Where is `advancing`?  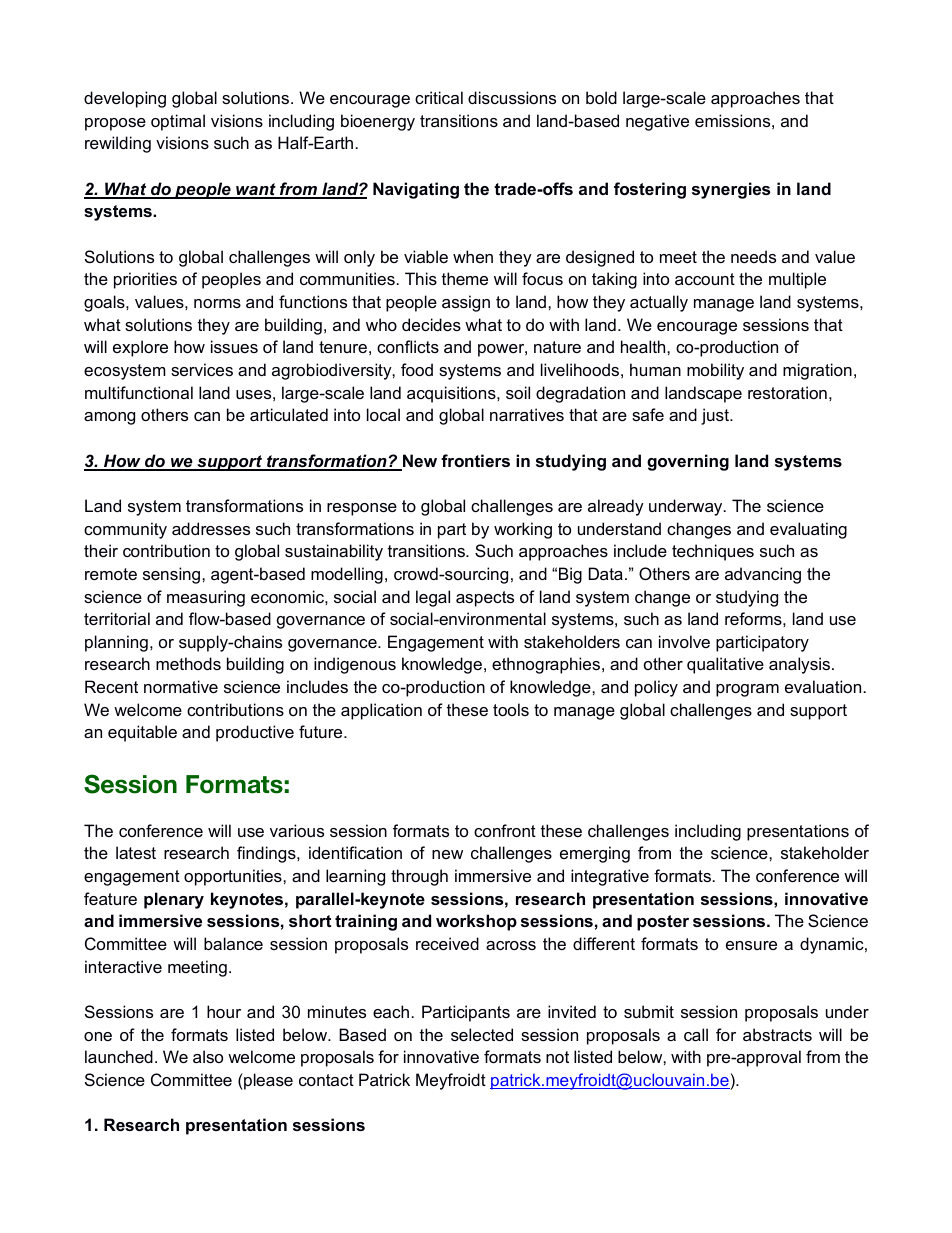 advancing is located at coordinates (763, 575).
